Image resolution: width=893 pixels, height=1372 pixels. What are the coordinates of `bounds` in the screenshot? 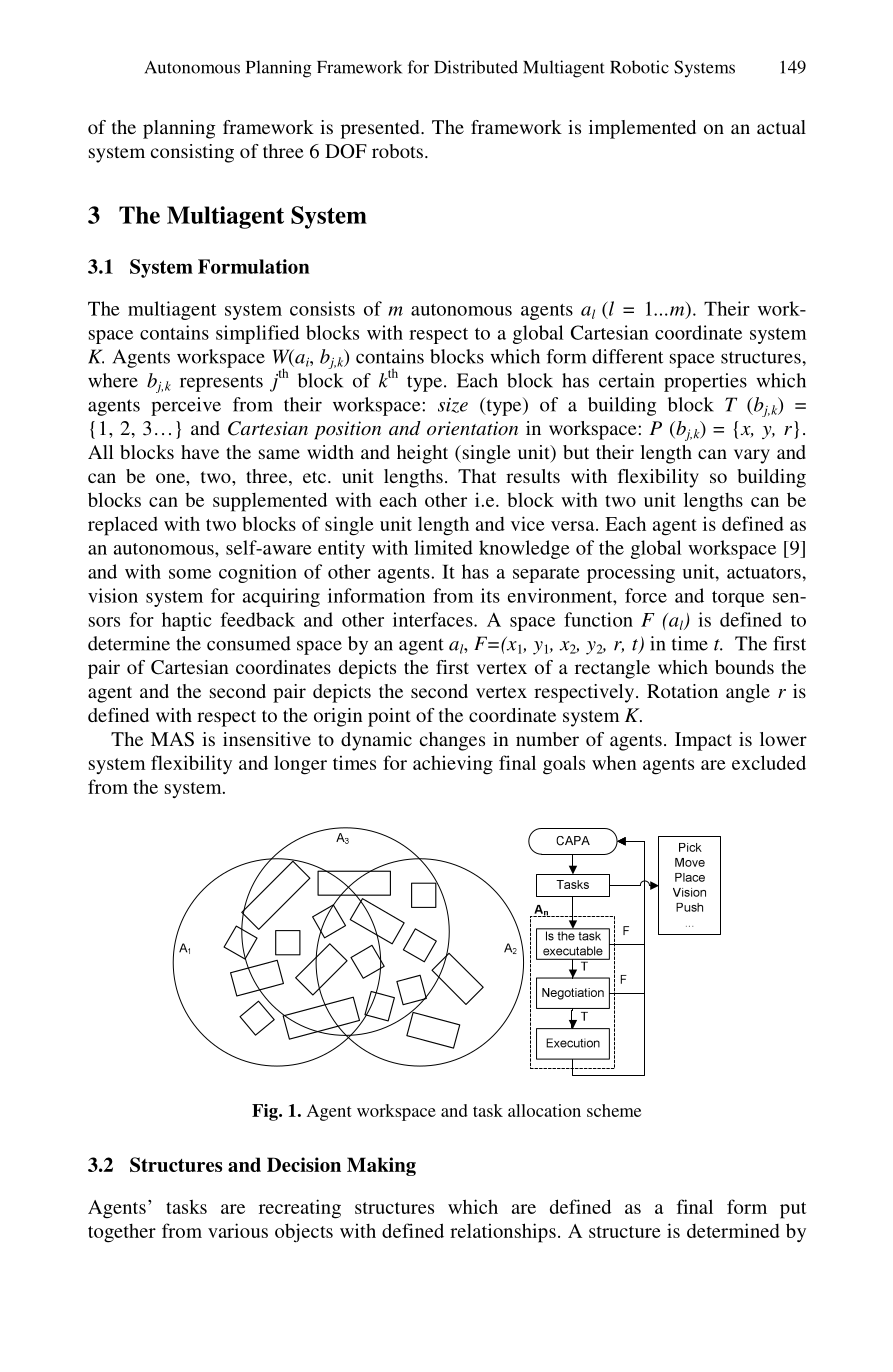 It's located at (744, 667).
